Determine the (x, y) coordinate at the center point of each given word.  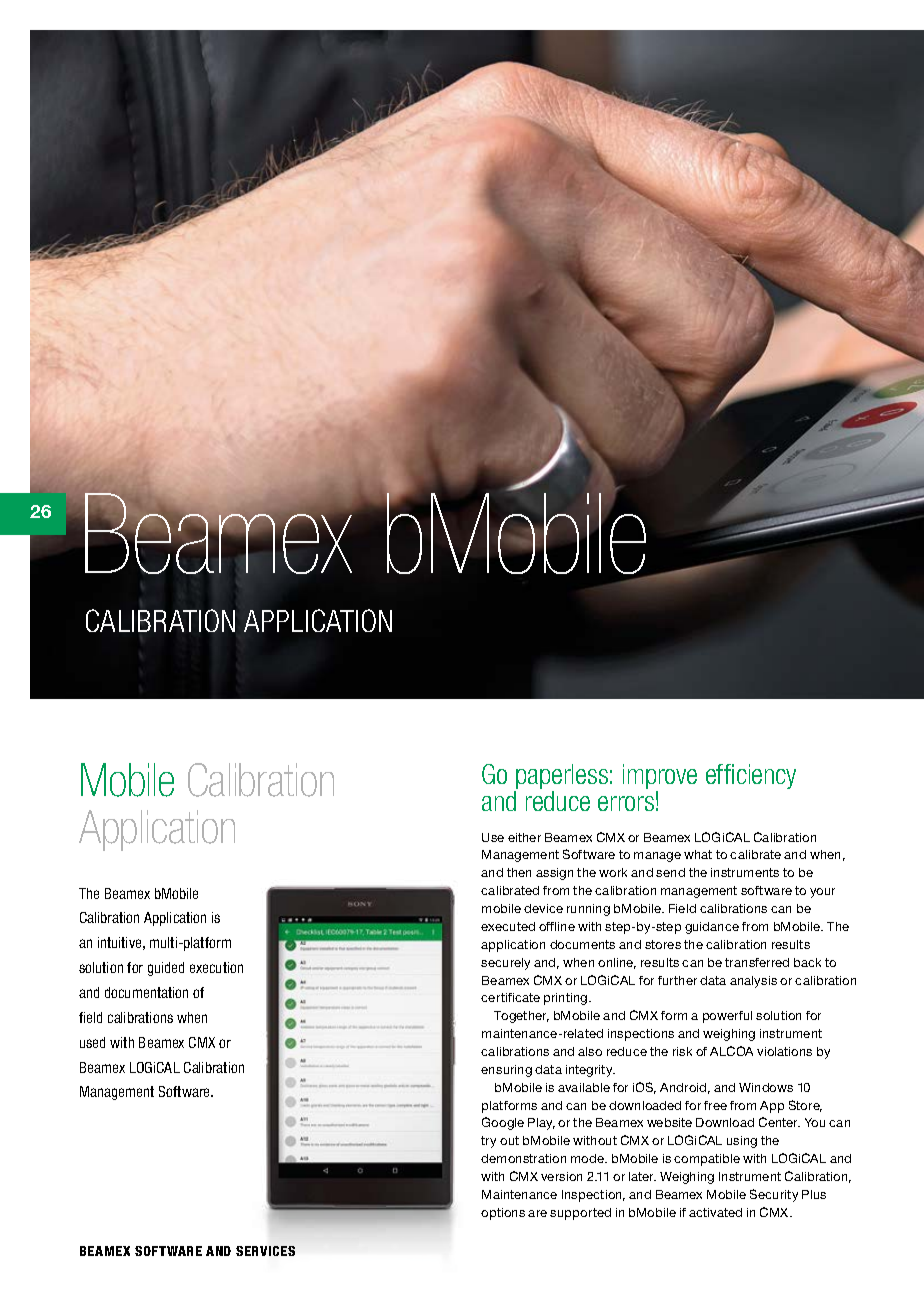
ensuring (506, 1071)
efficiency (751, 776)
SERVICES (265, 1251)
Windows (766, 1087)
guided (166, 969)
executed (508, 926)
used (92, 1042)
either (524, 837)
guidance (712, 928)
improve (660, 776)
